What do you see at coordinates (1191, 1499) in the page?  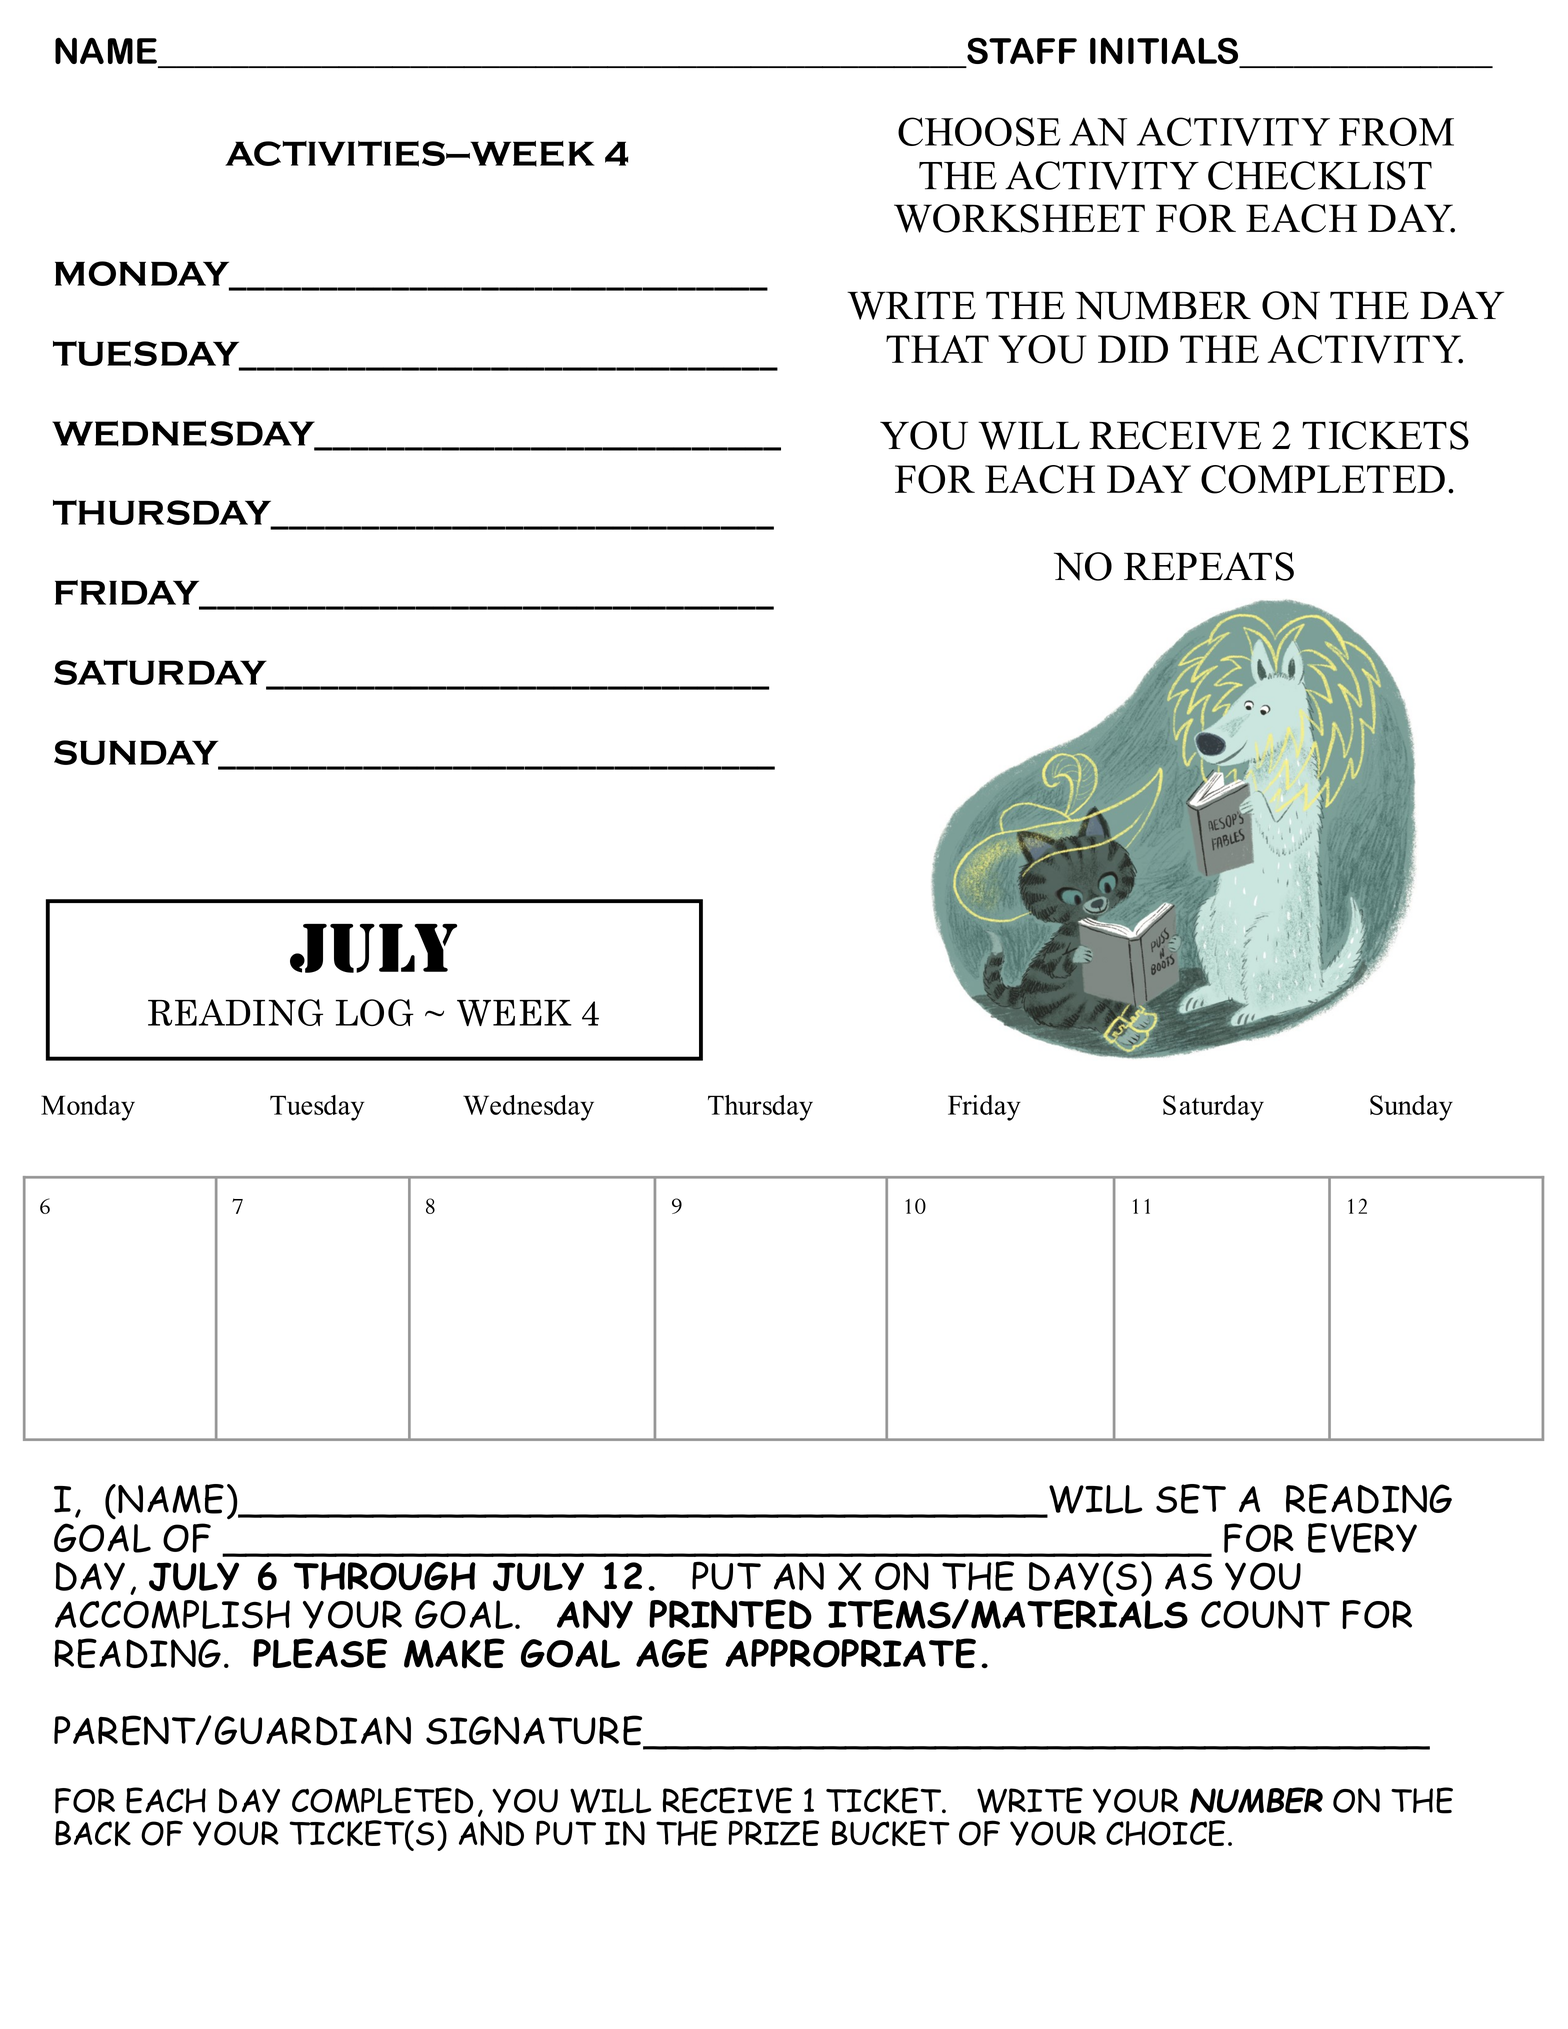 I see `SET` at bounding box center [1191, 1499].
